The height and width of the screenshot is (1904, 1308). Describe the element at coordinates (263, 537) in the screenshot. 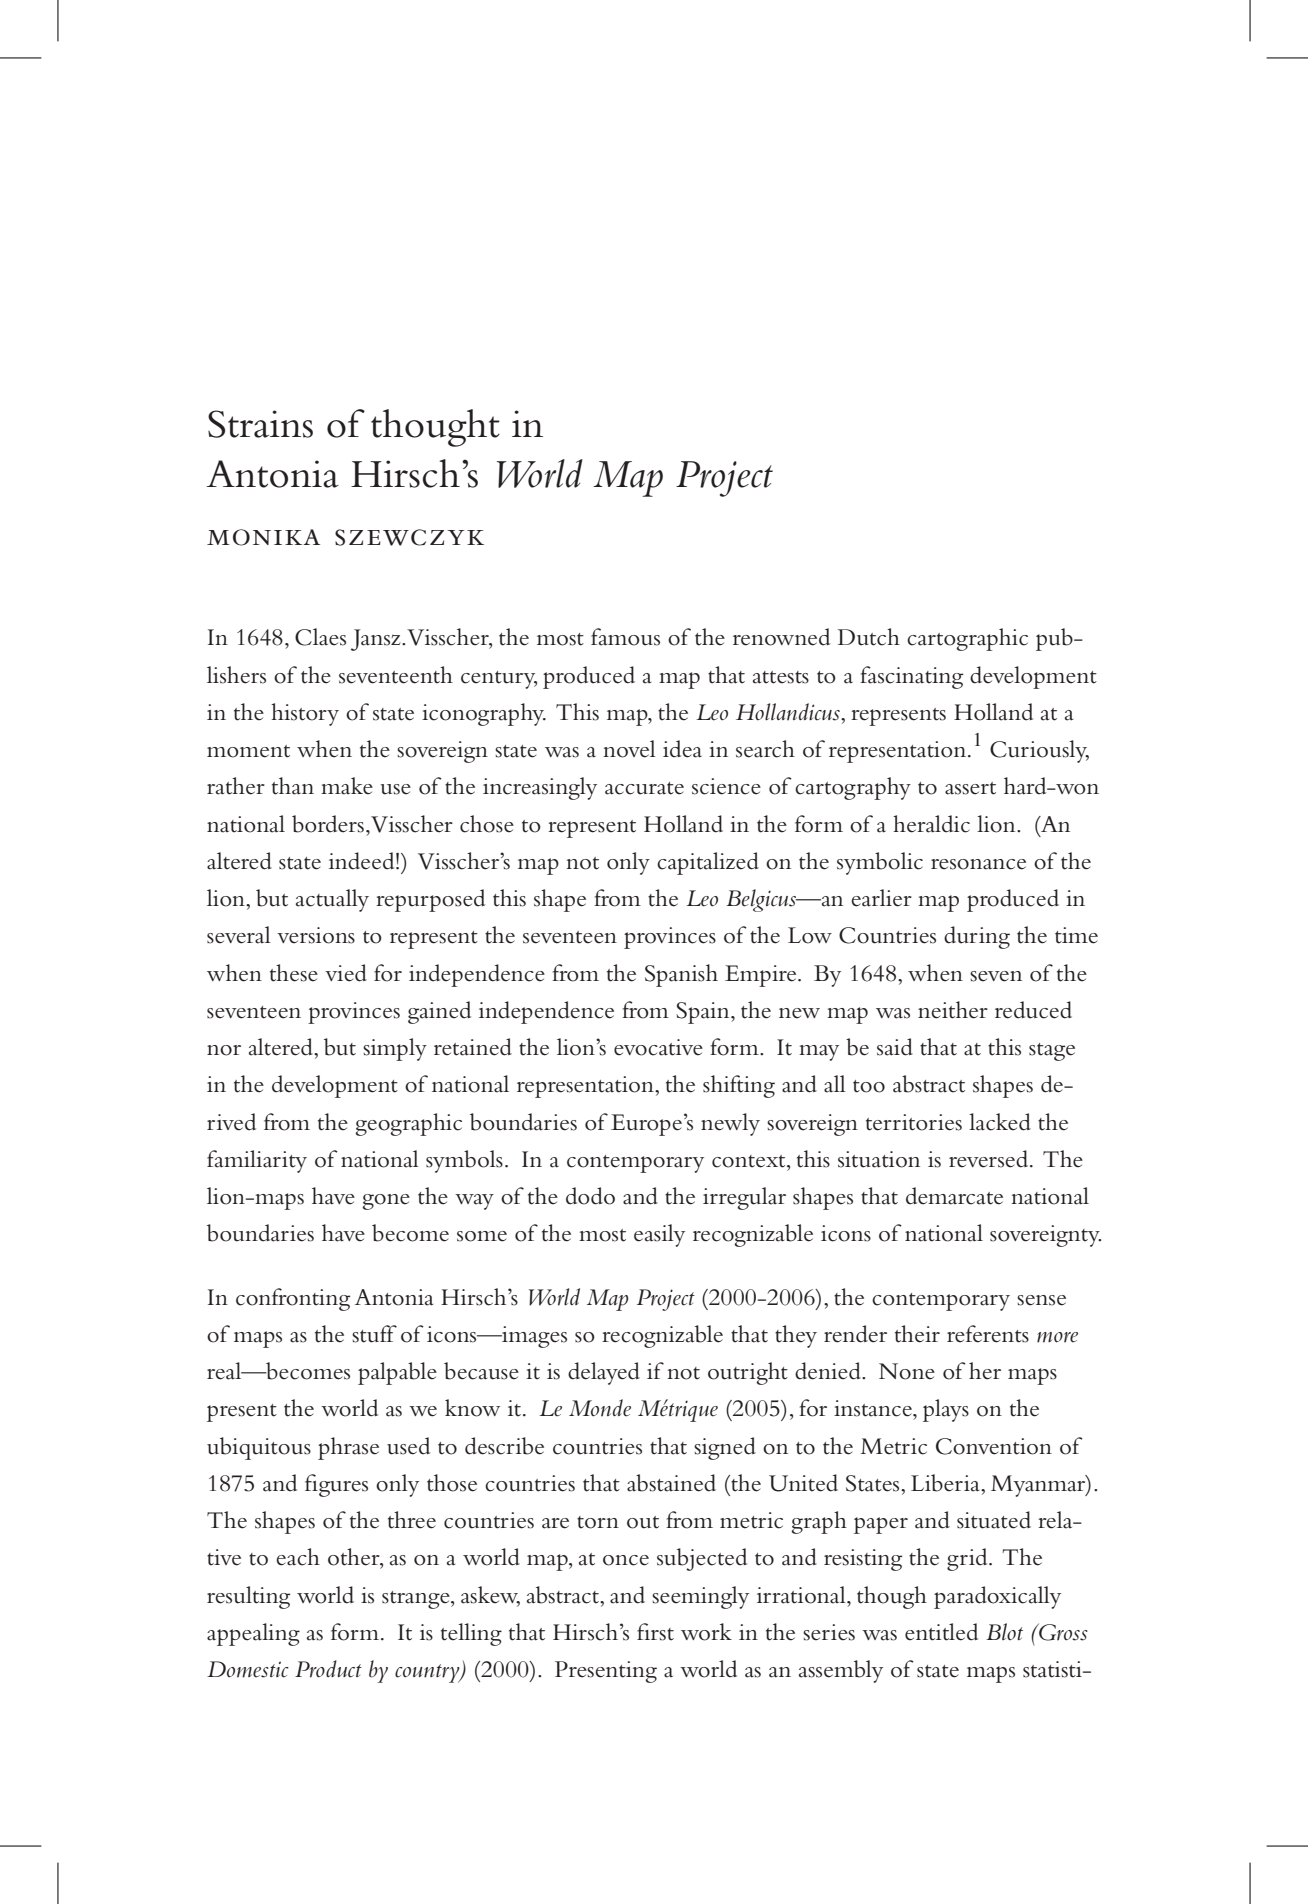

I see `monika` at that location.
